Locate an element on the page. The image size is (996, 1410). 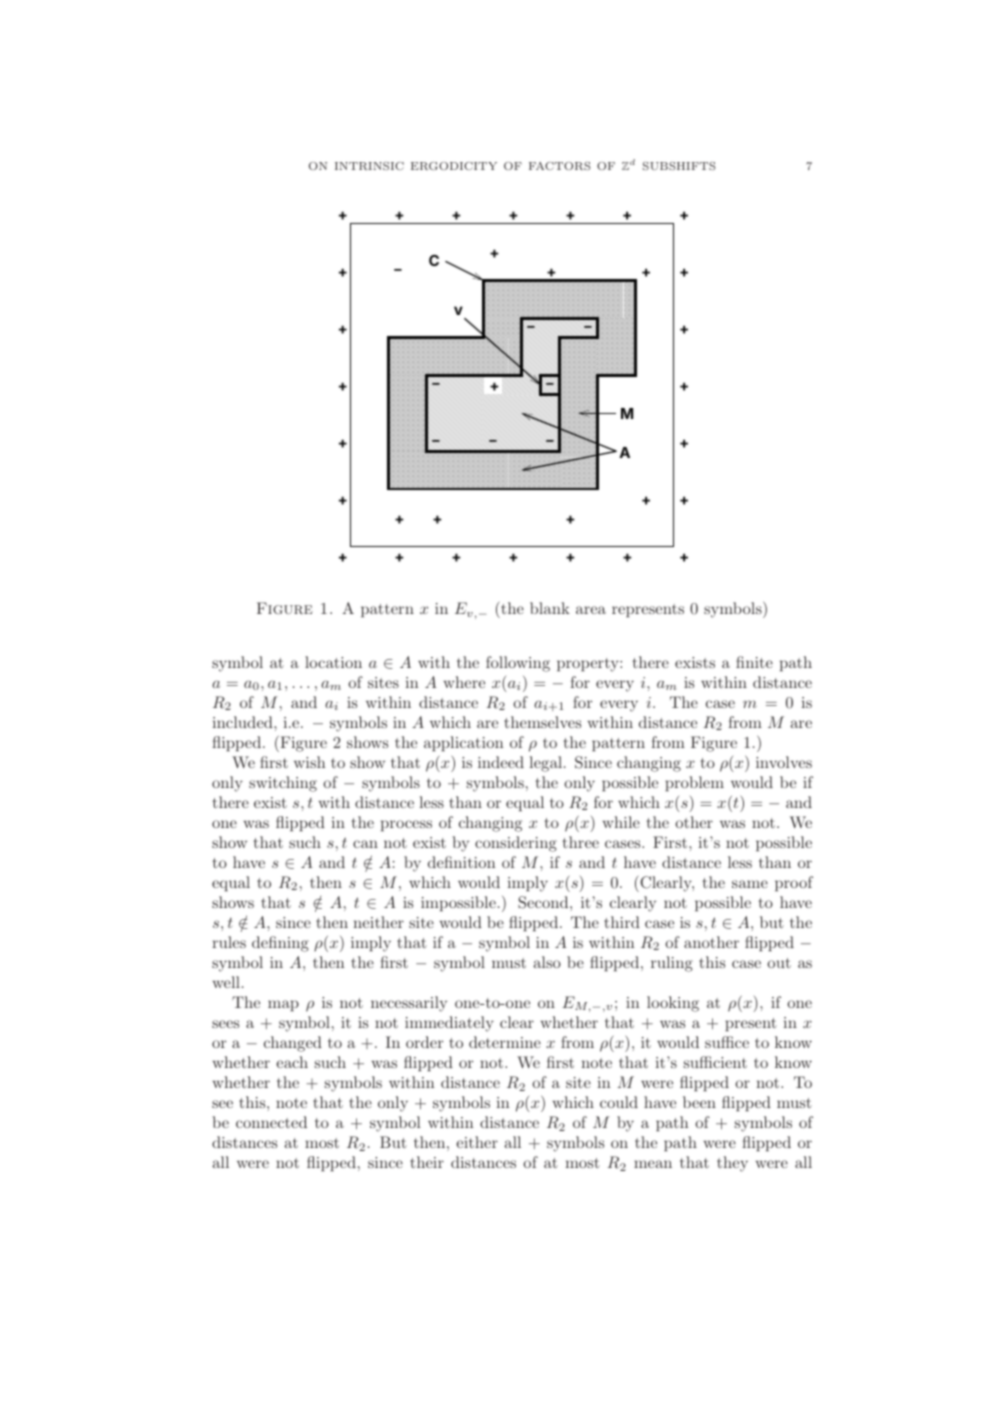
FACTORS is located at coordinates (559, 166).
